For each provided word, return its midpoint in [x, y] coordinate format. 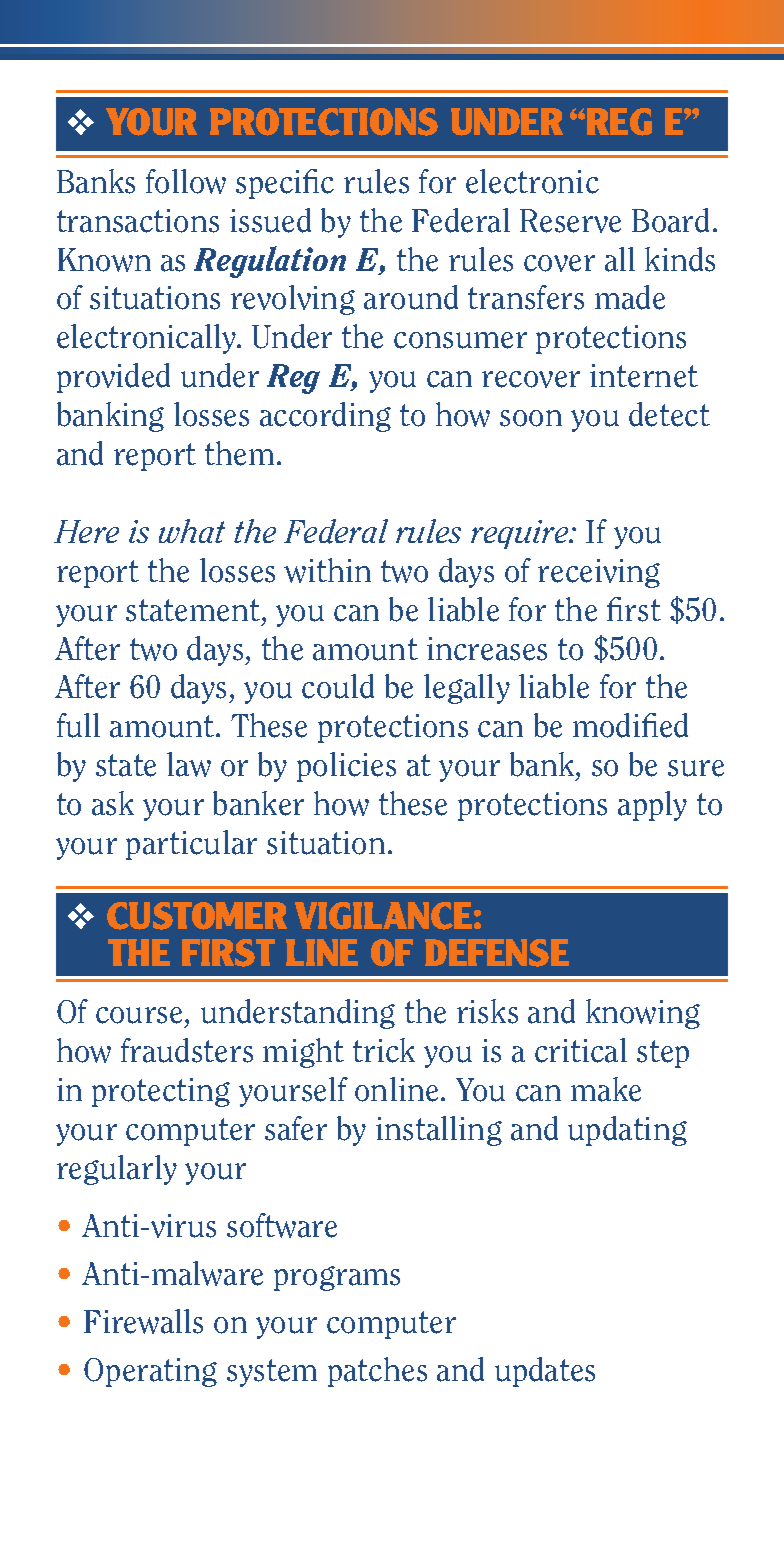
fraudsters [187, 1050]
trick [384, 1050]
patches [377, 1372]
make [606, 1089]
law [189, 764]
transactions [138, 221]
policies [346, 767]
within [327, 570]
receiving [599, 573]
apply [652, 806]
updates [545, 1372]
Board [670, 220]
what [192, 531]
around [411, 297]
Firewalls [143, 1321]
